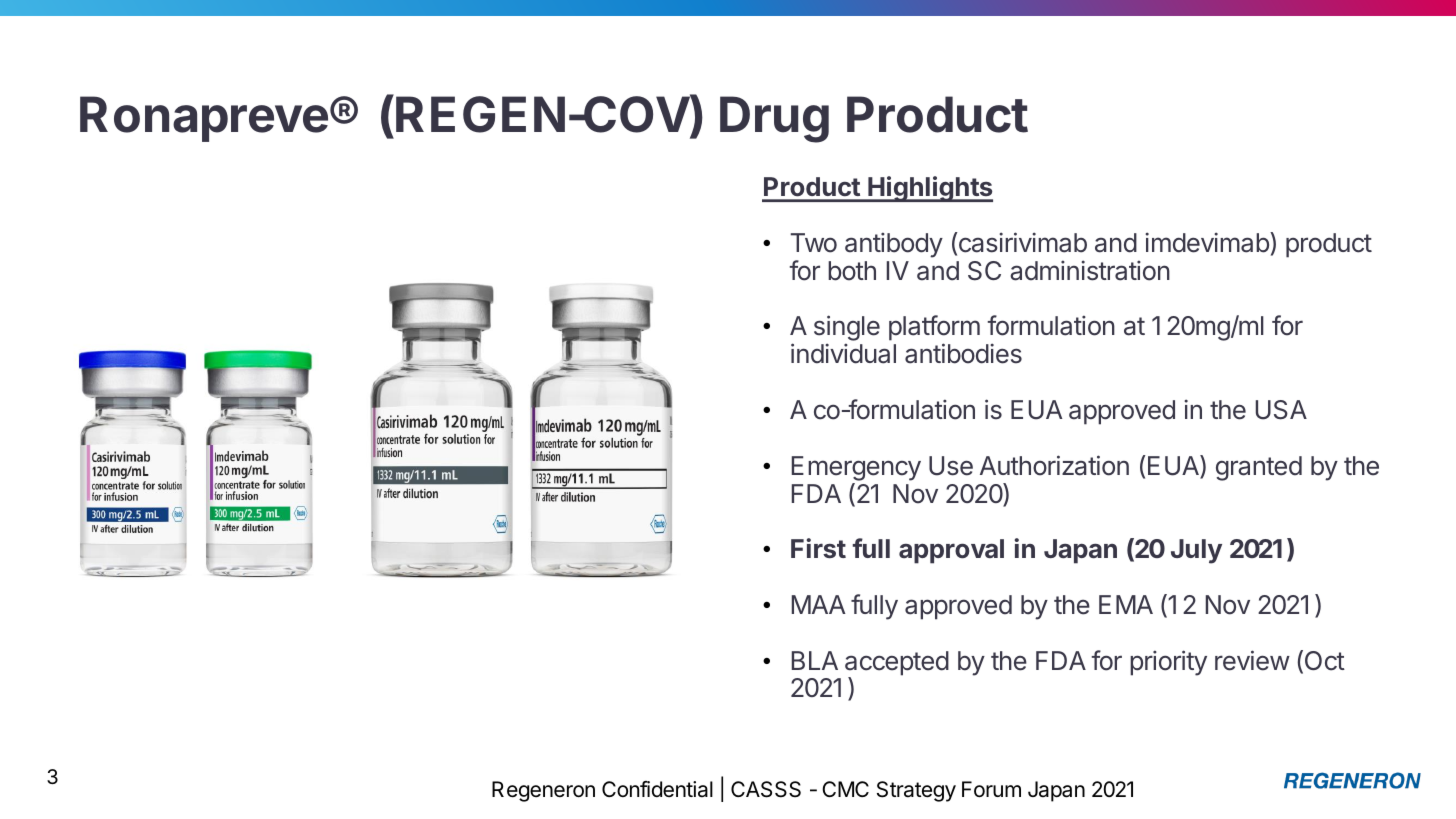 This screenshot has height=819, width=1456. What do you see at coordinates (1090, 270) in the screenshot?
I see `administration` at bounding box center [1090, 270].
